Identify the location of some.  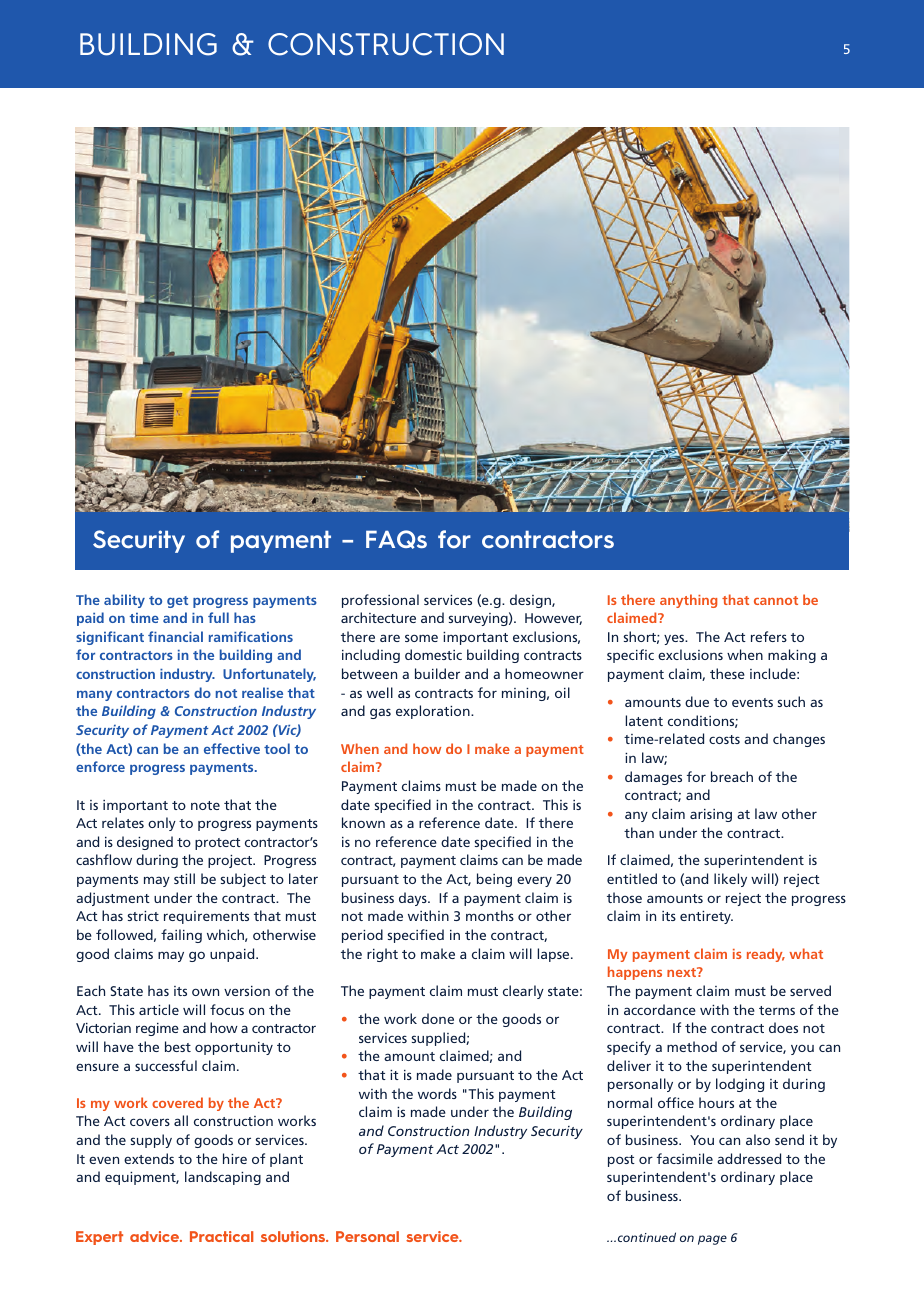
(421, 638).
